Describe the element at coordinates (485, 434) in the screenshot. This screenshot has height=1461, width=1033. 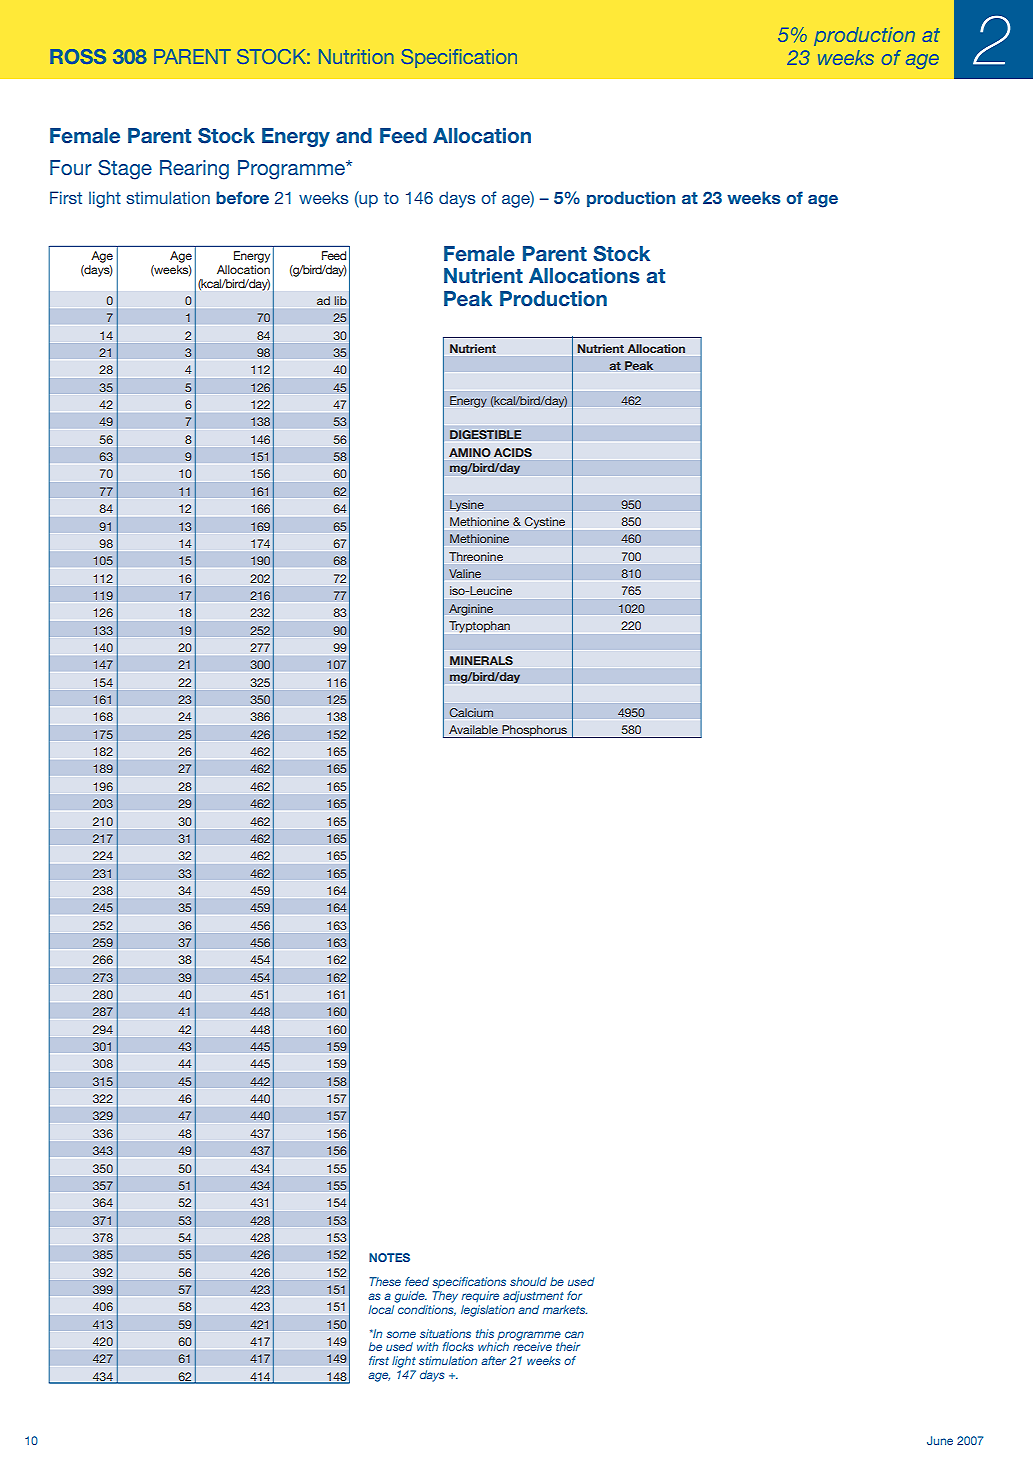
I see `DIGESTIBLE` at that location.
